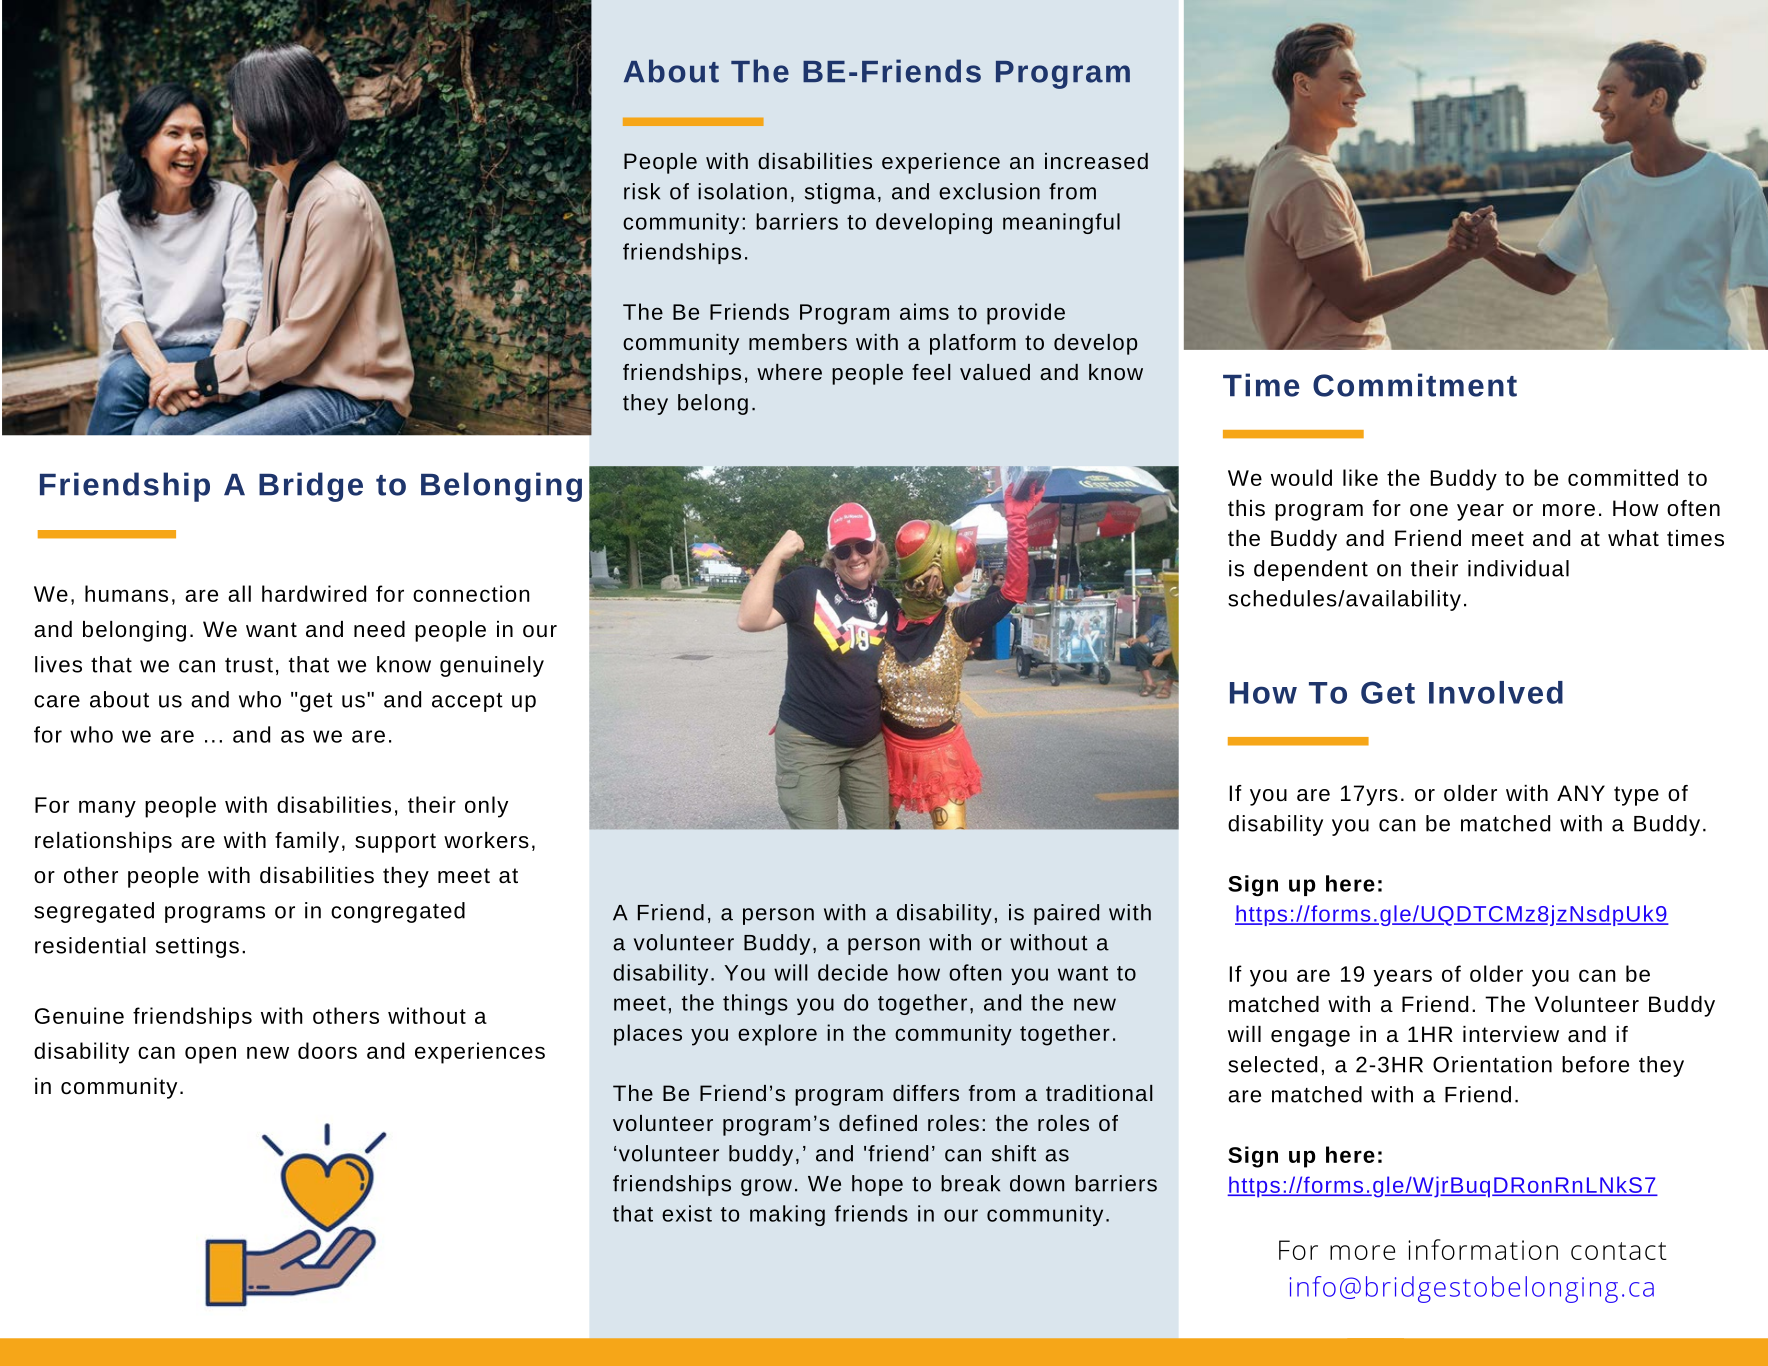 The image size is (1768, 1366). Describe the element at coordinates (1246, 508) in the screenshot. I see `this` at that location.
